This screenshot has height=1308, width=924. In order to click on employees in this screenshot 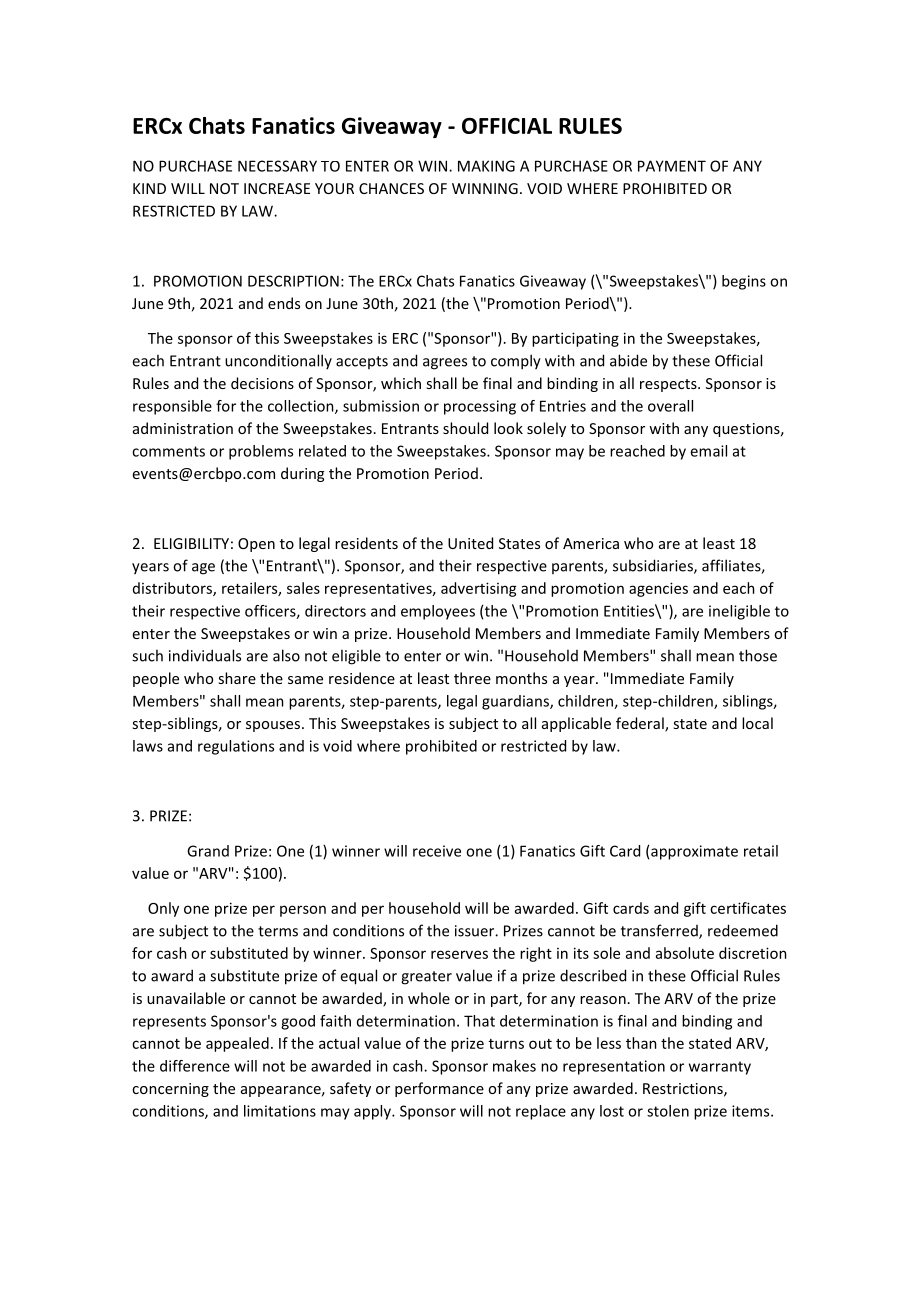, I will do `click(438, 612)`.
